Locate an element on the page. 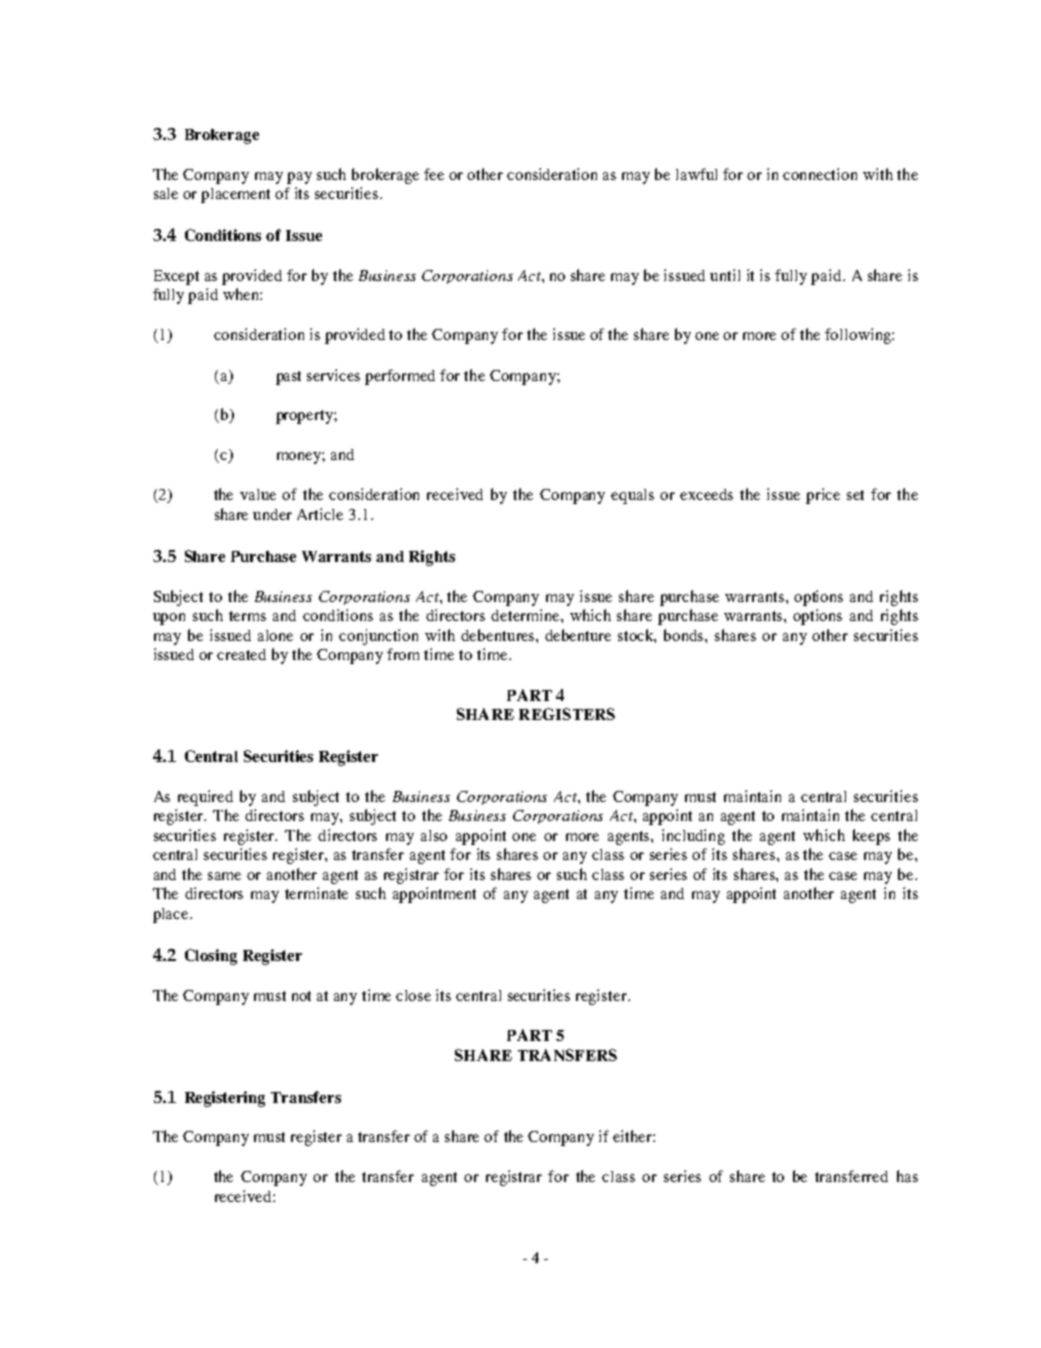 Image resolution: width=1041 pixels, height=1348 pixels. Closing is located at coordinates (211, 957).
